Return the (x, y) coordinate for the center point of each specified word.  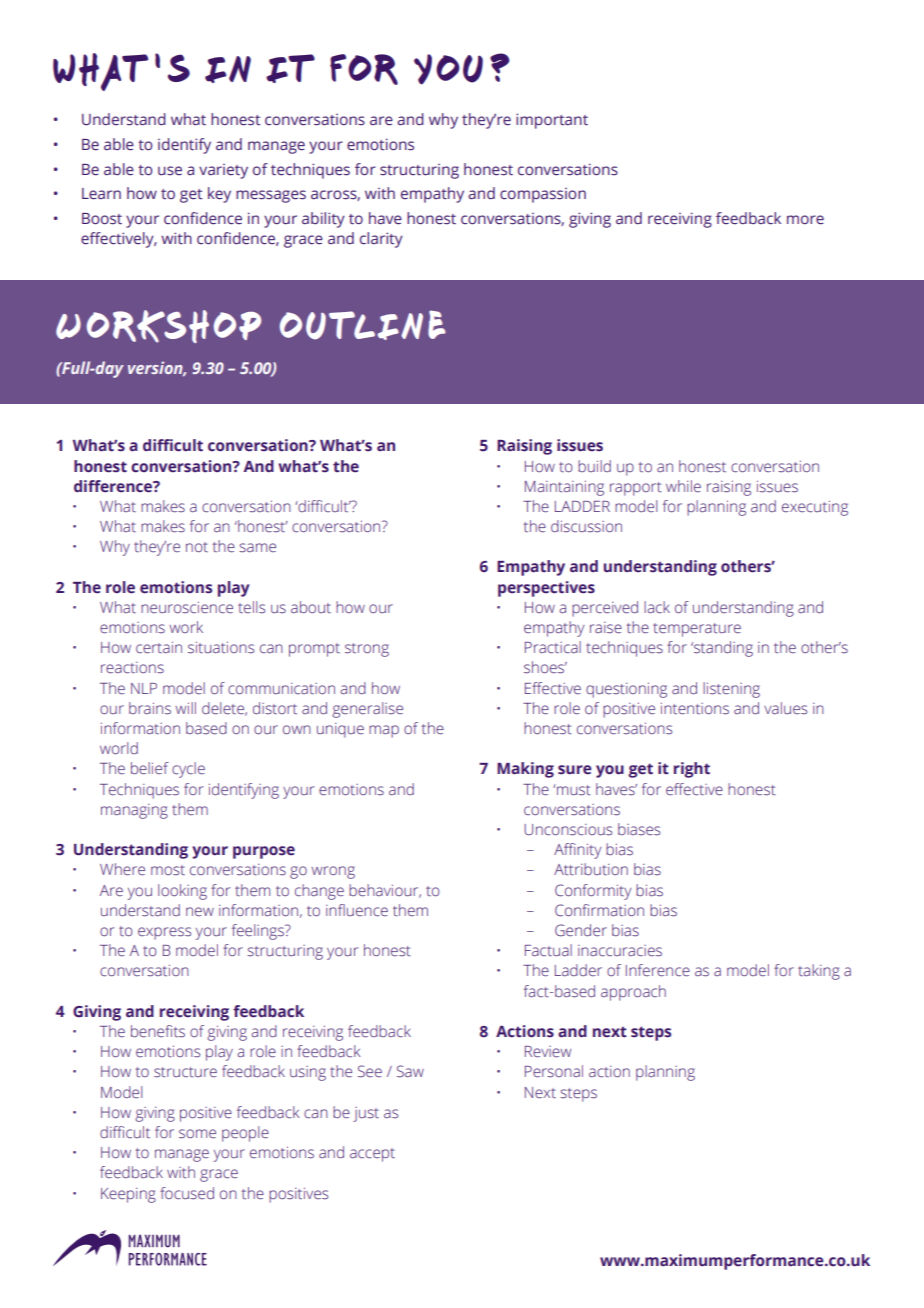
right (692, 770)
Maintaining (564, 488)
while (683, 486)
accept (372, 1155)
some (197, 1134)
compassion (543, 195)
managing (134, 811)
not (197, 547)
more (805, 220)
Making (525, 770)
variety (223, 171)
